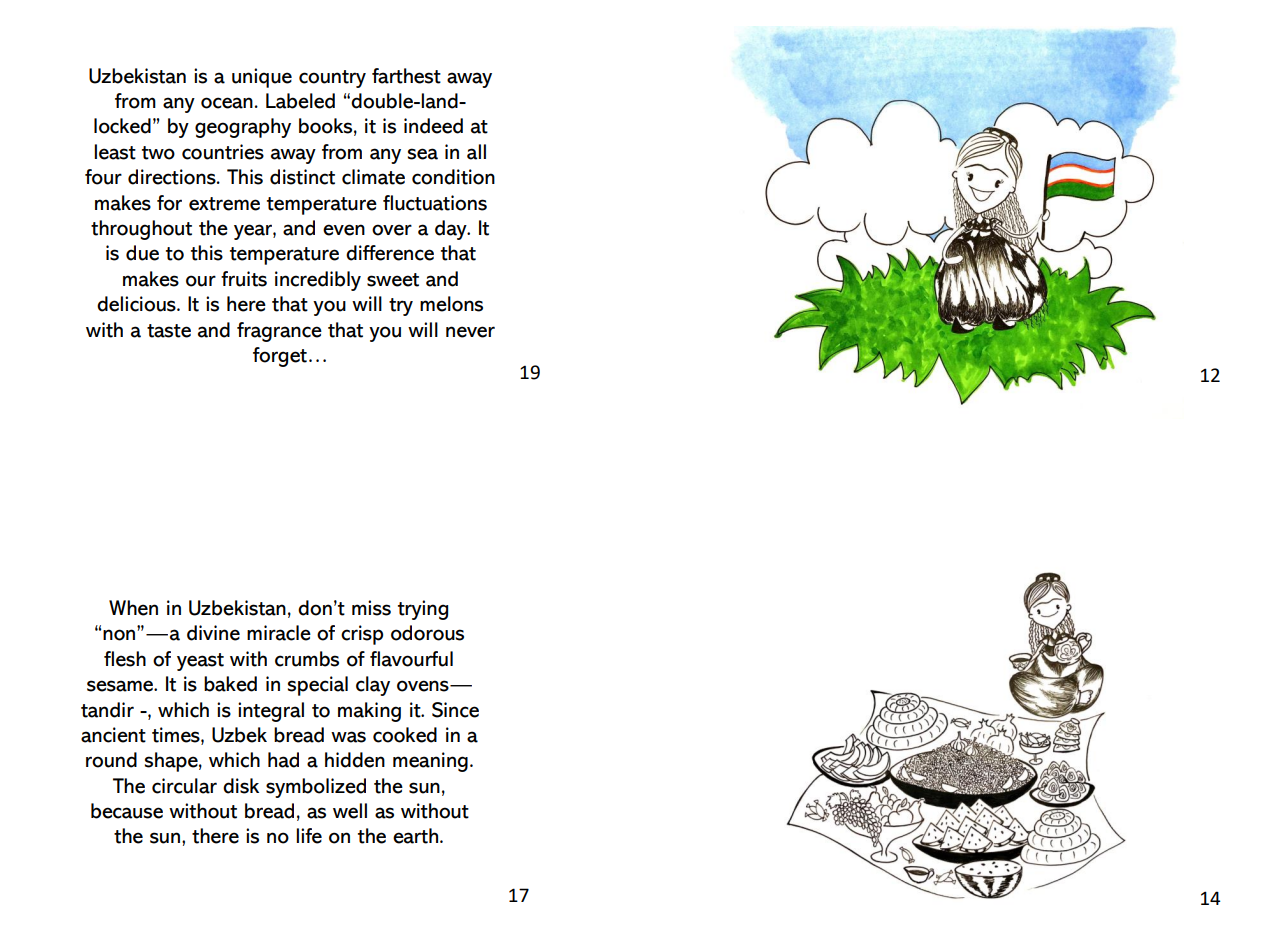 The height and width of the screenshot is (952, 1270). I want to click on life, so click(309, 836).
